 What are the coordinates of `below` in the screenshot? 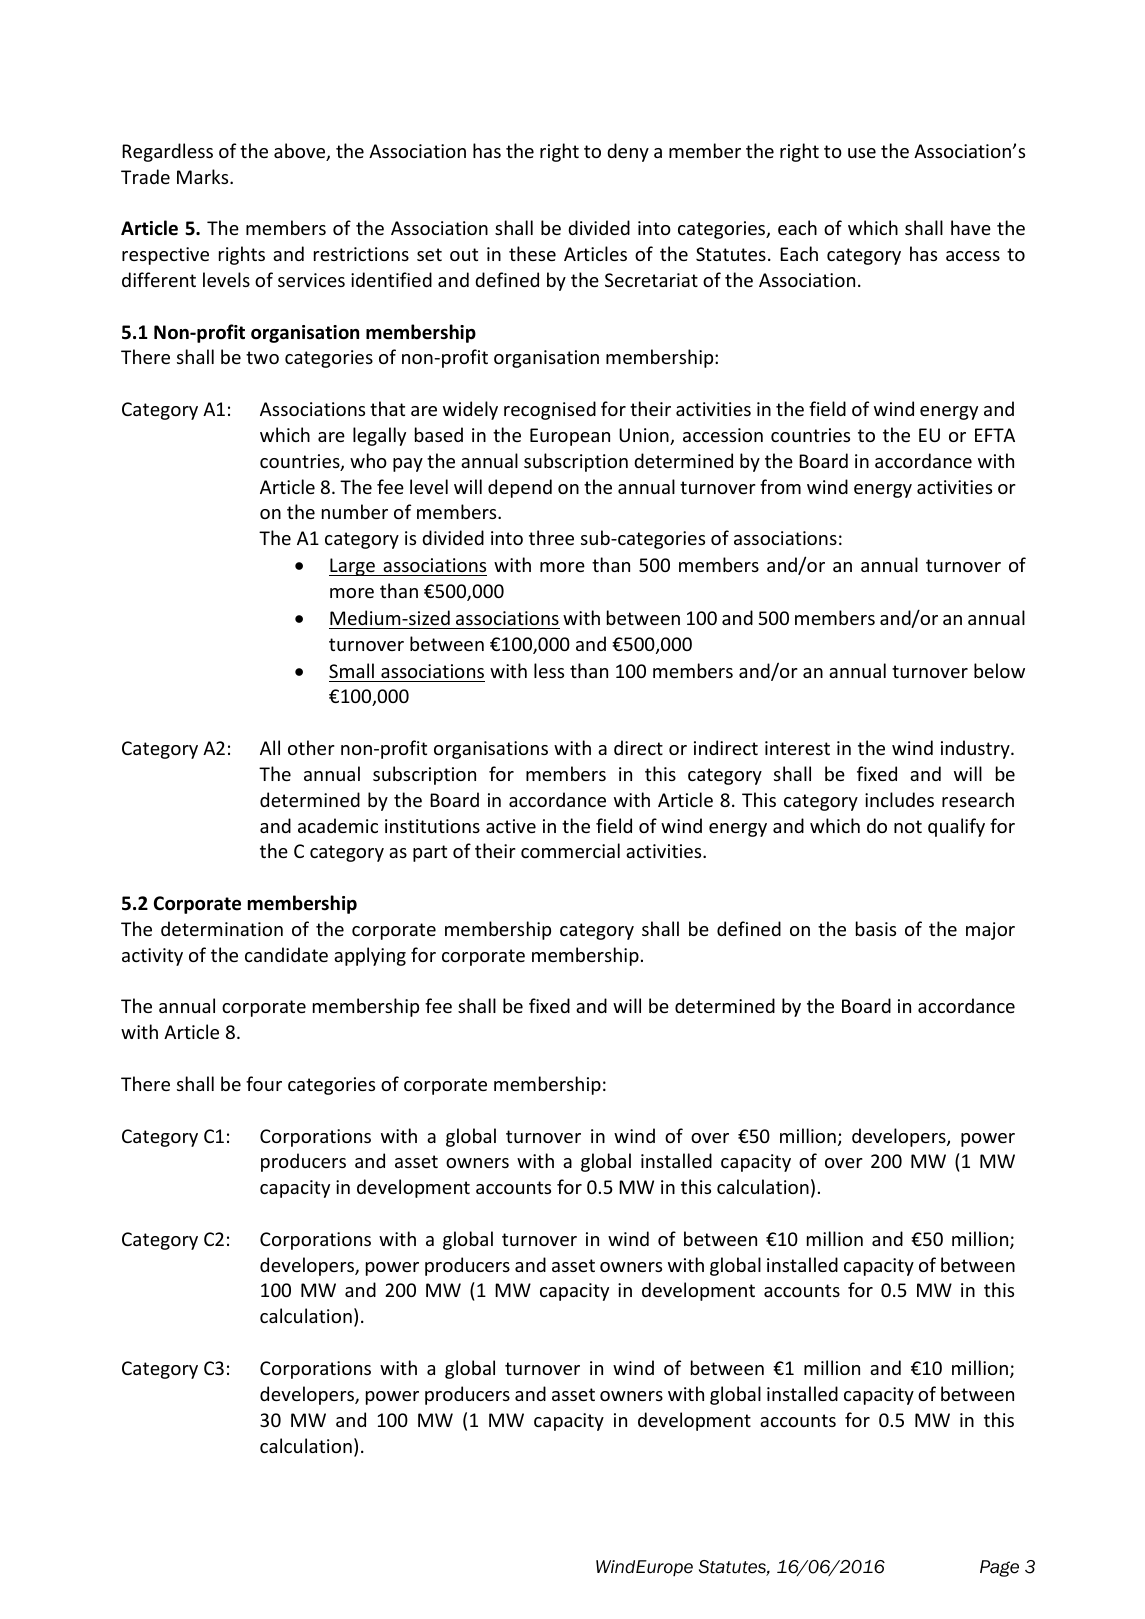 It's located at (999, 670).
